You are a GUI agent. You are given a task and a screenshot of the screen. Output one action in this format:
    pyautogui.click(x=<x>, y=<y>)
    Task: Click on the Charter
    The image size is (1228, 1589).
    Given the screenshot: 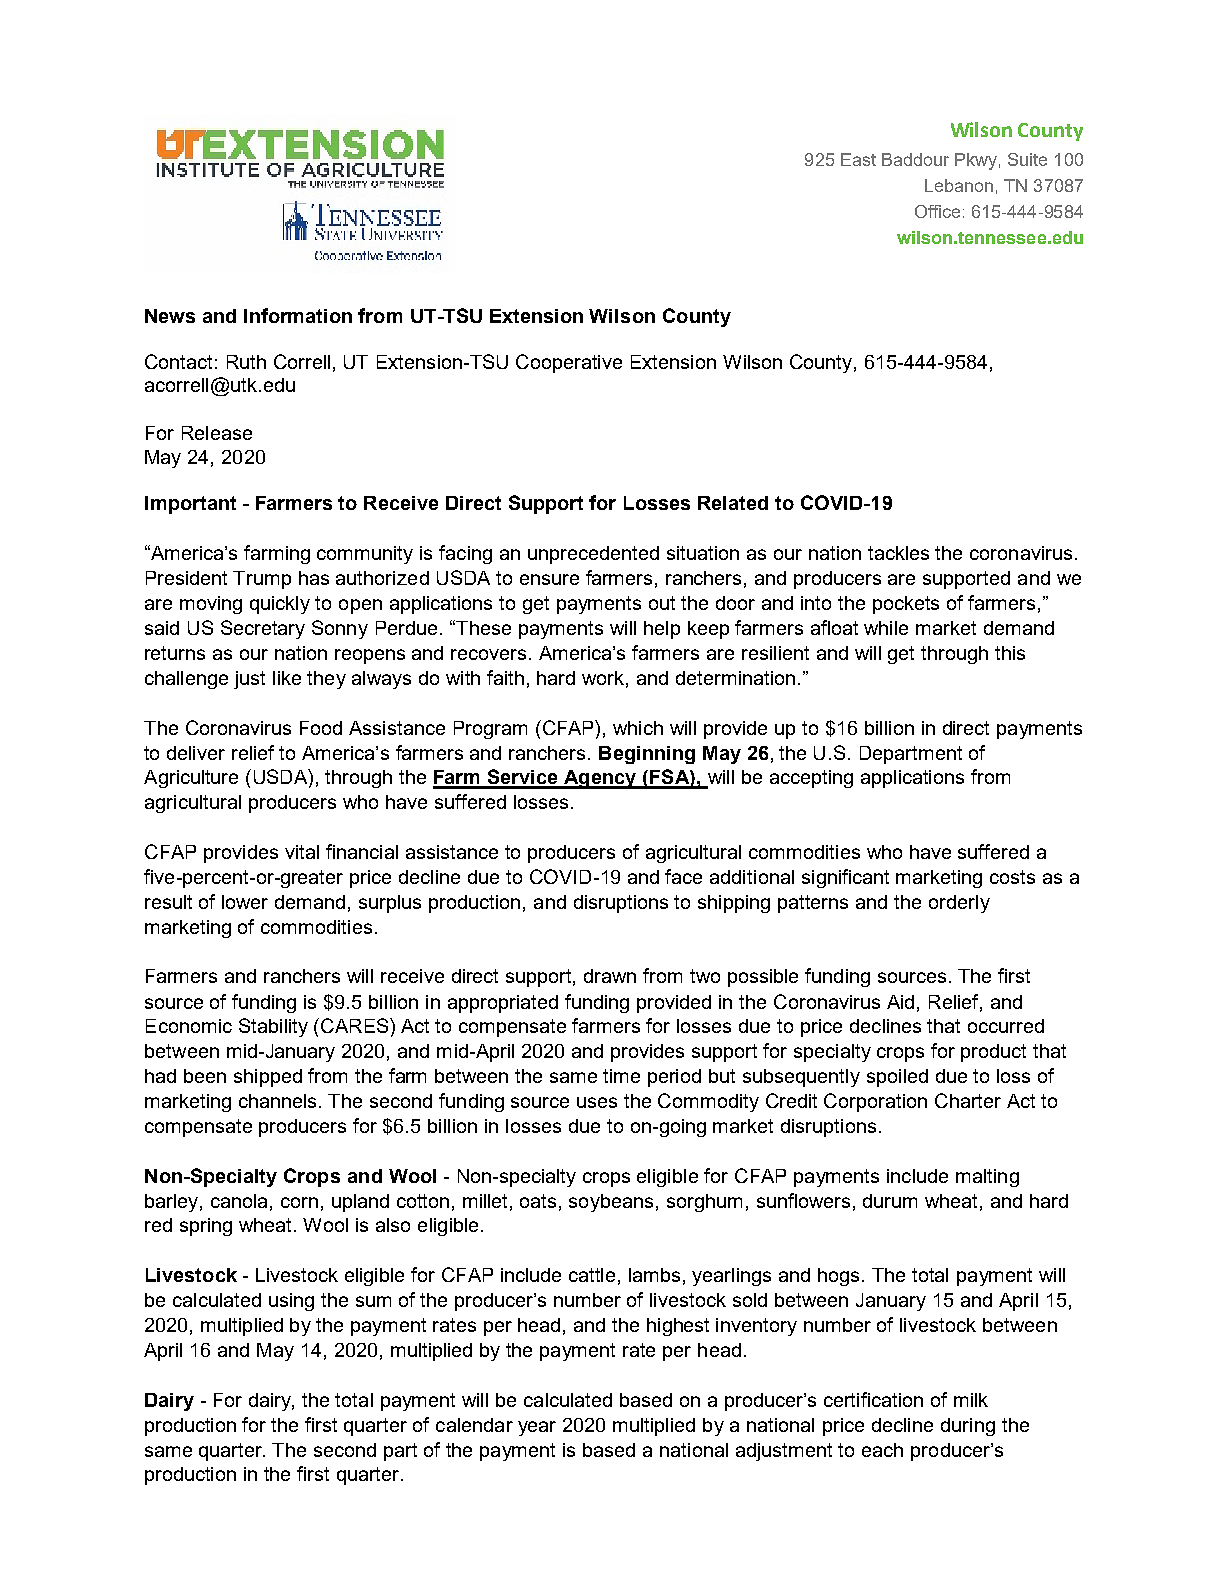 What is the action you would take?
    pyautogui.click(x=968, y=1100)
